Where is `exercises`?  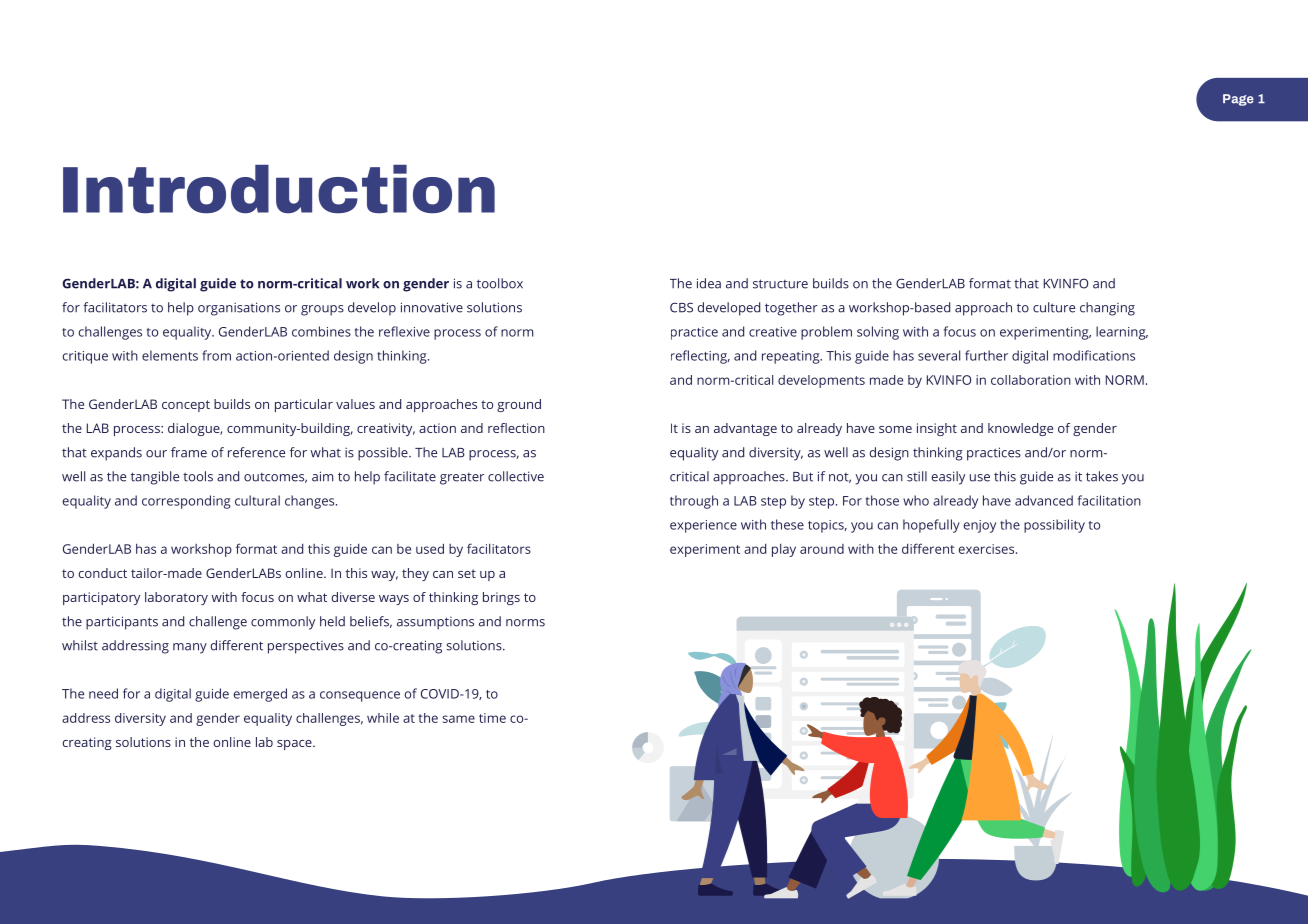 exercises is located at coordinates (987, 549).
